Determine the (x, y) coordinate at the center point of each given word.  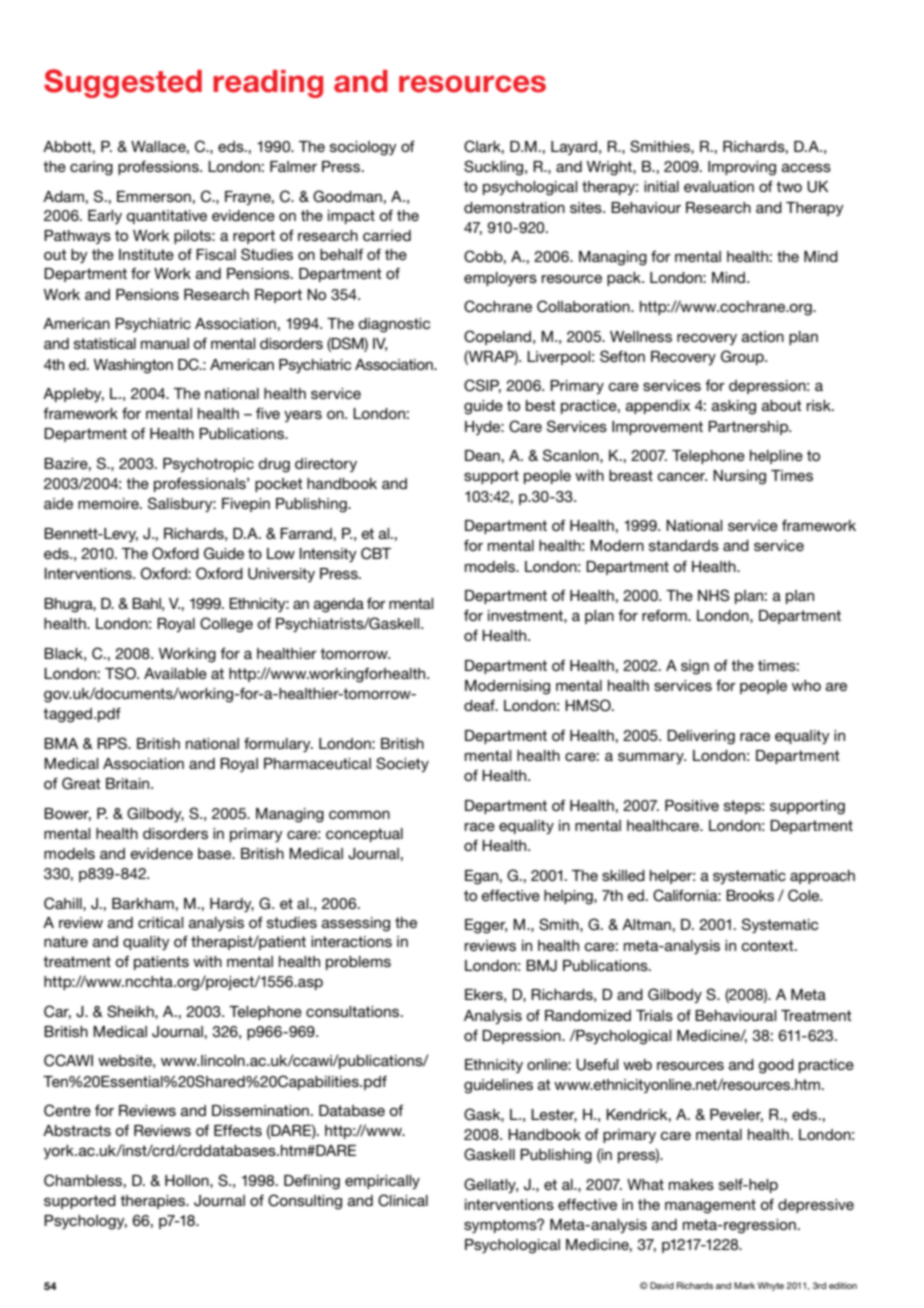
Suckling (495, 168)
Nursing (739, 477)
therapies (154, 1202)
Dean (482, 455)
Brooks (750, 895)
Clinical (403, 1200)
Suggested (123, 83)
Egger (486, 926)
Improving (742, 168)
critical (160, 922)
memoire (109, 503)
